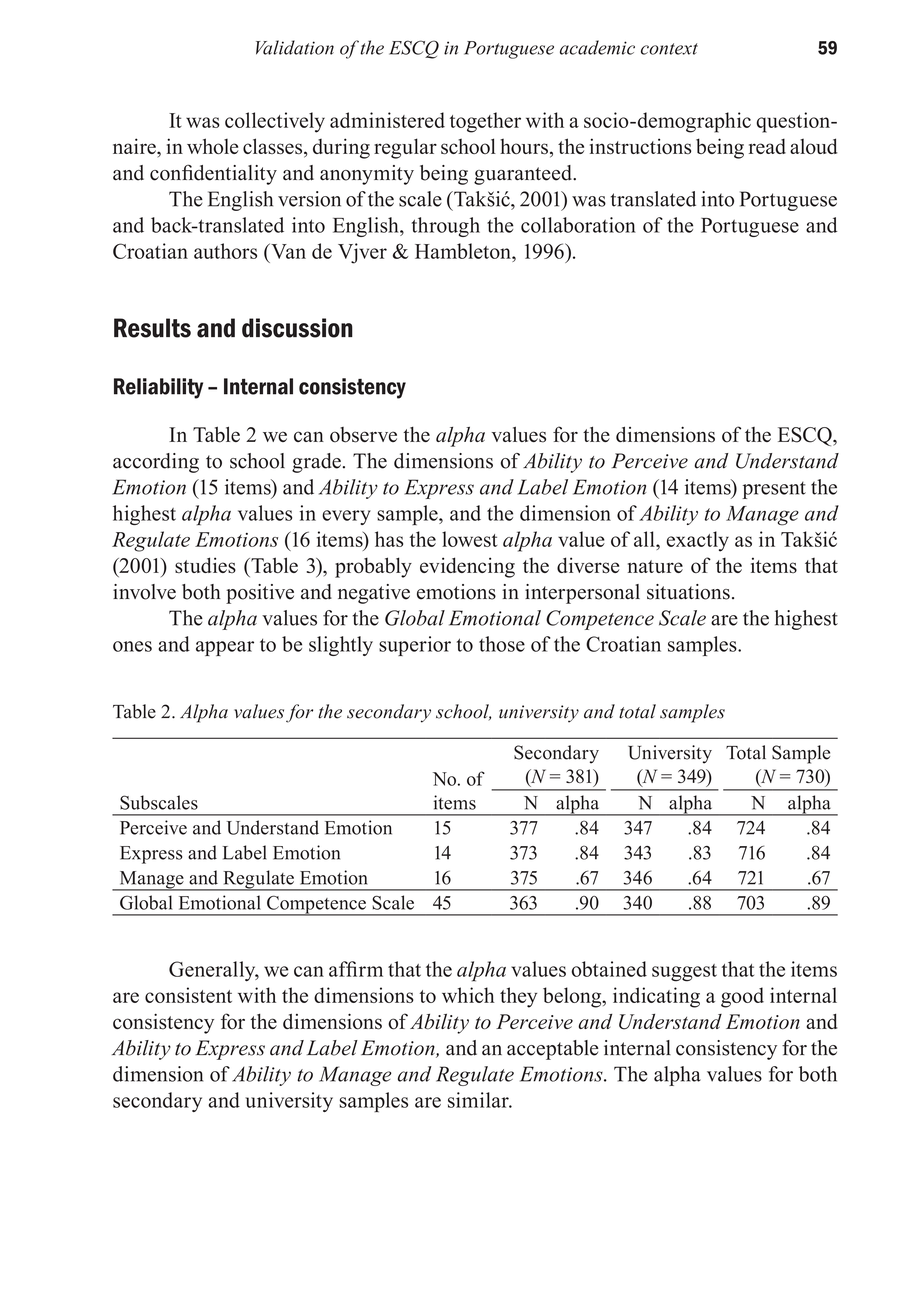 This image has width=922, height=1316. What do you see at coordinates (485, 122) in the image?
I see `together` at bounding box center [485, 122].
